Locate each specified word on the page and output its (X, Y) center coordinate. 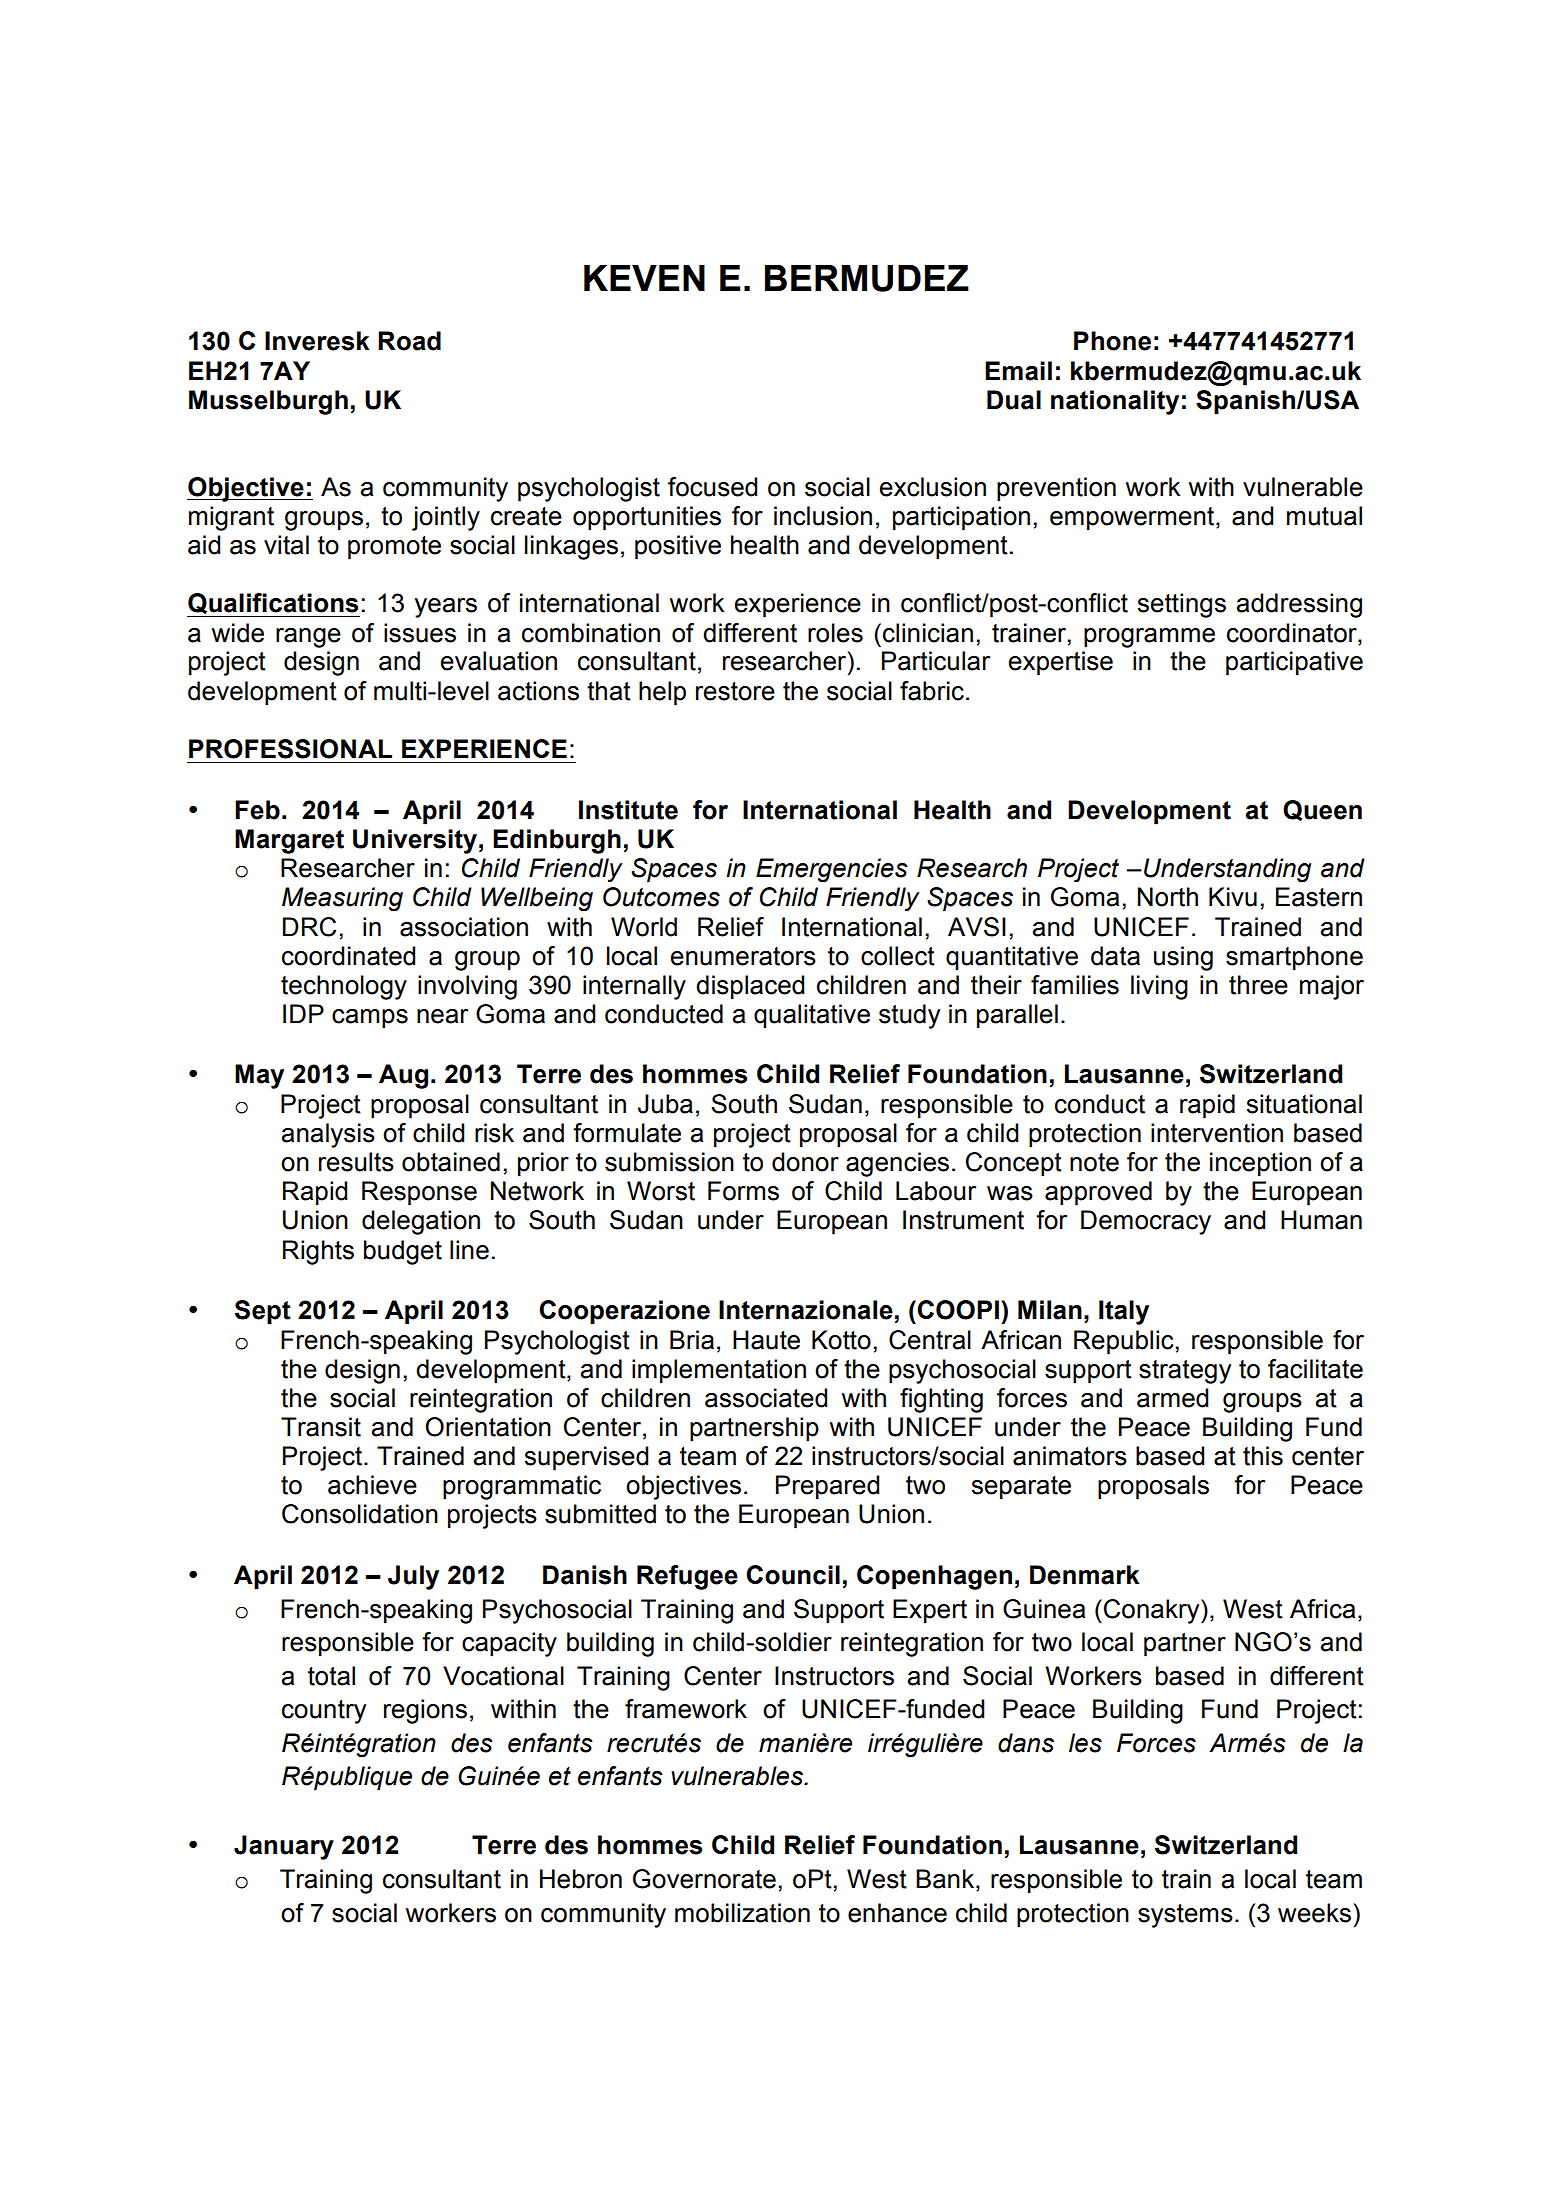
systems (1185, 1916)
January (284, 1847)
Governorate (704, 1879)
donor (805, 1162)
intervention (1217, 1133)
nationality (1115, 402)
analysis (328, 1135)
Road (409, 341)
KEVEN (644, 278)
